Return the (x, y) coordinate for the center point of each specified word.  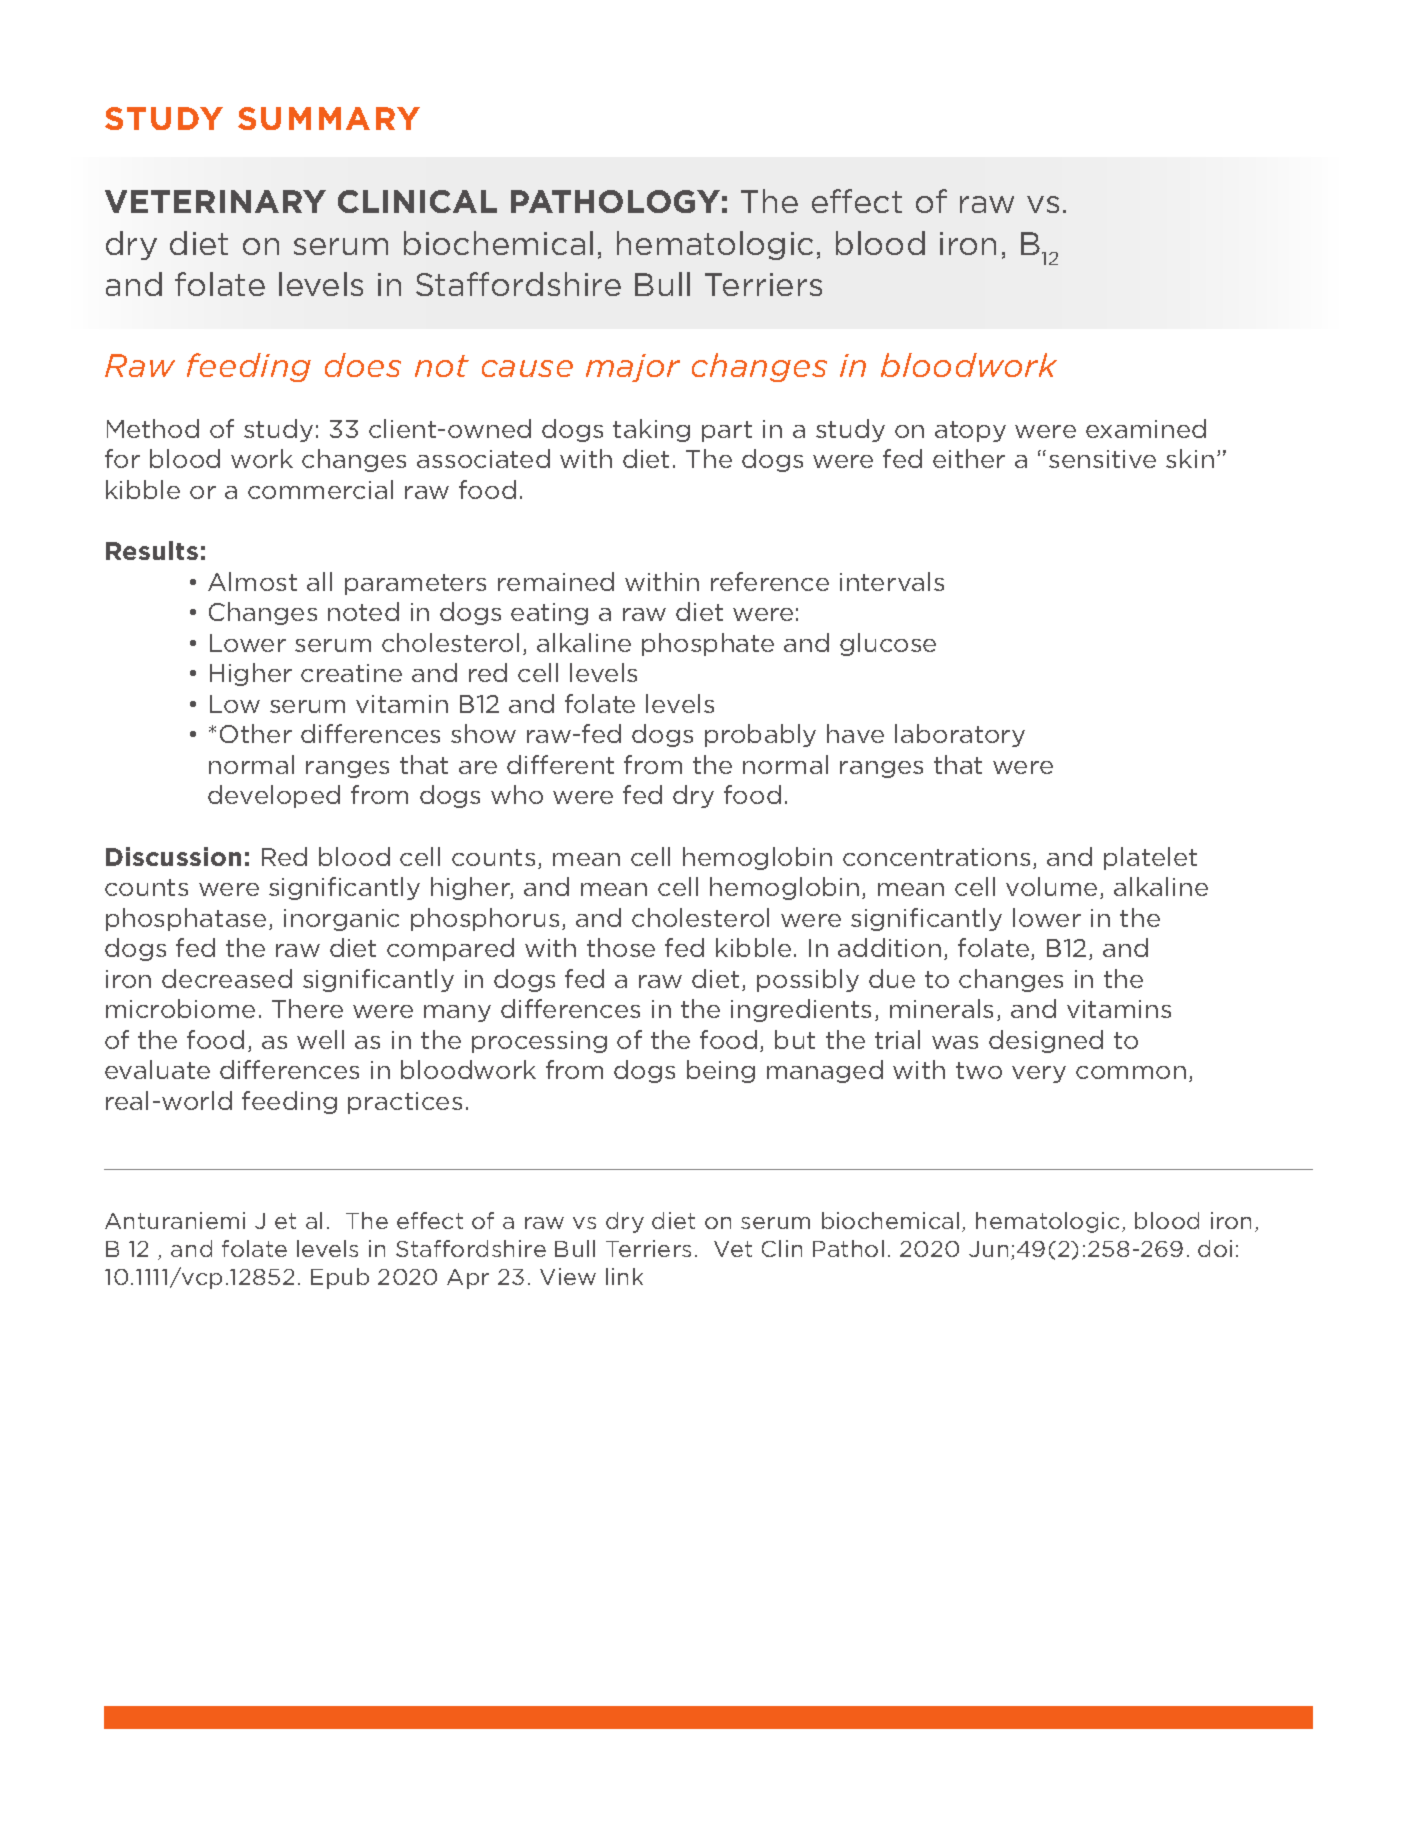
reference (770, 581)
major (633, 368)
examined (1146, 428)
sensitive (1102, 459)
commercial (320, 489)
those (621, 947)
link (624, 1276)
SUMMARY (329, 118)
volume (1051, 886)
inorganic (341, 920)
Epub (340, 1278)
